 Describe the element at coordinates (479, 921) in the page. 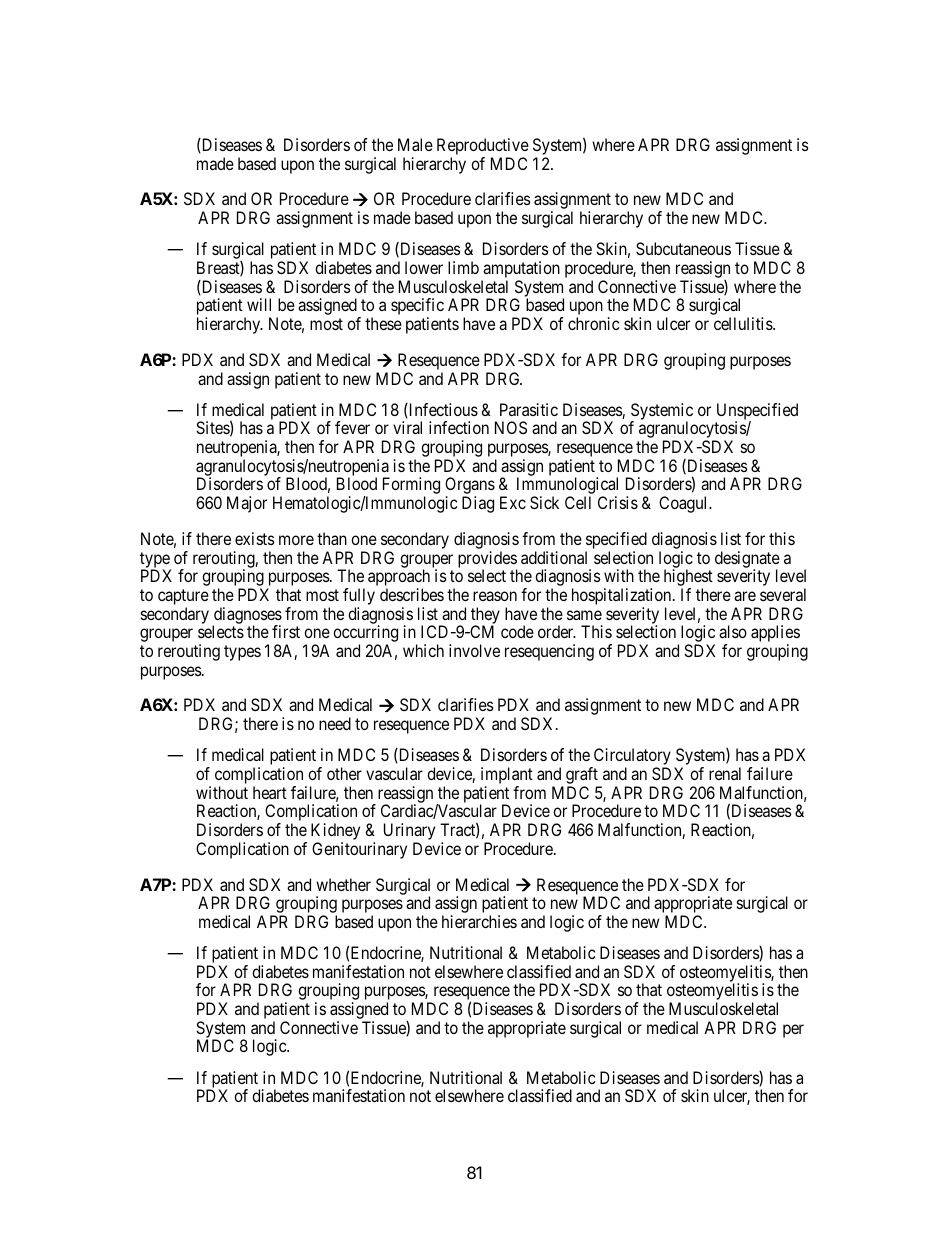

I see `hierarchies` at that location.
